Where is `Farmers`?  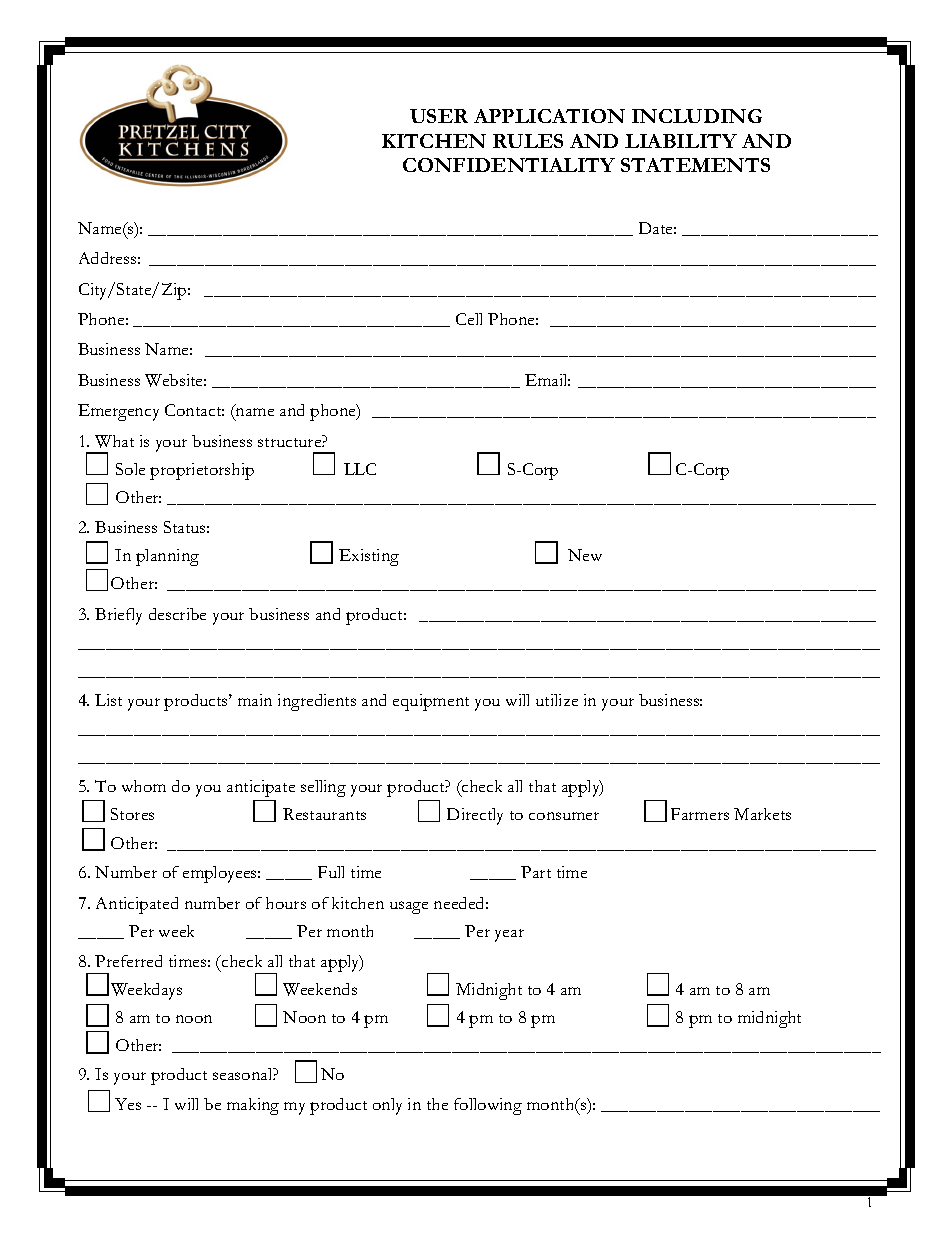 Farmers is located at coordinates (700, 814).
